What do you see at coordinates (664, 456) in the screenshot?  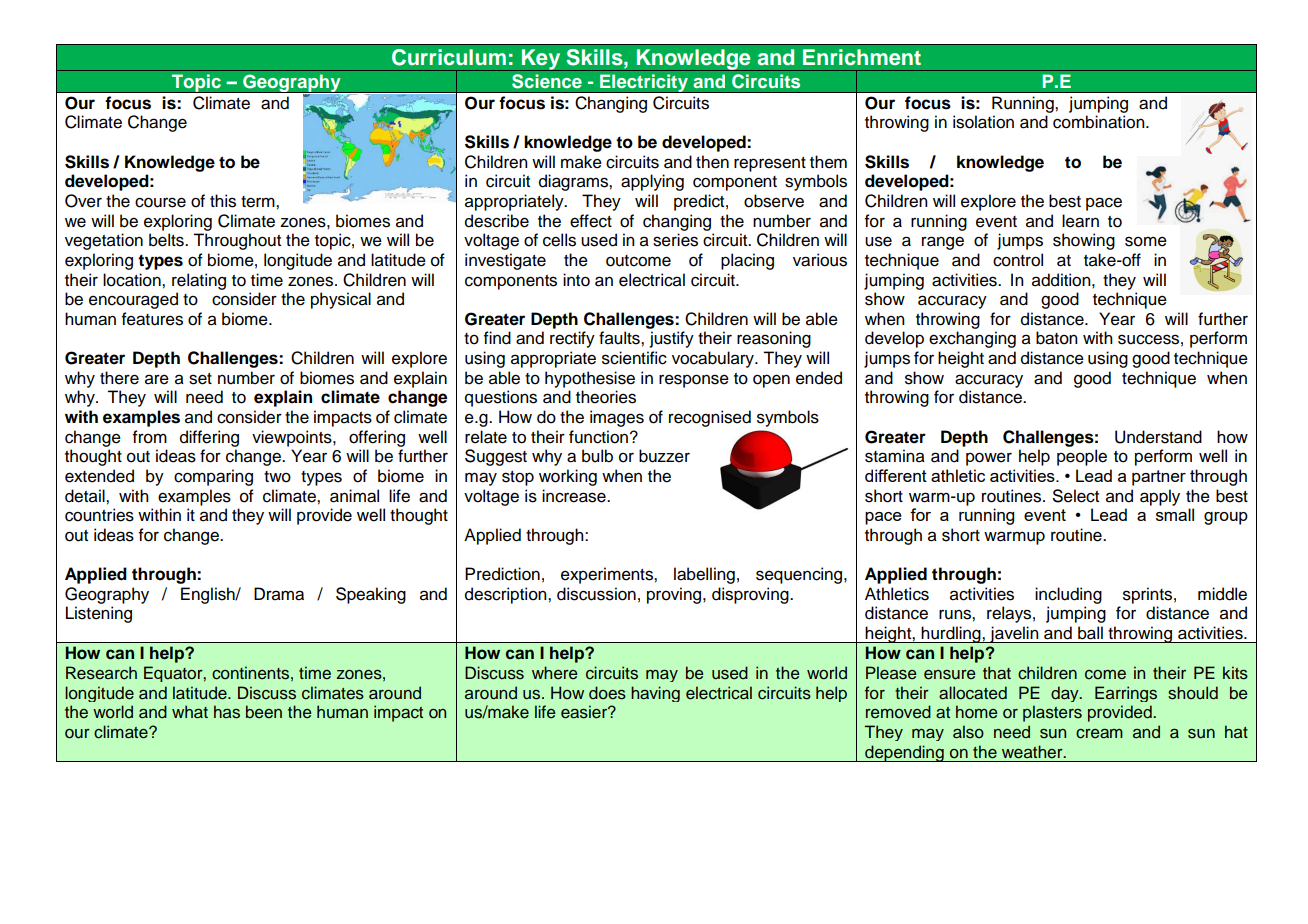 I see `buzzer` at bounding box center [664, 456].
